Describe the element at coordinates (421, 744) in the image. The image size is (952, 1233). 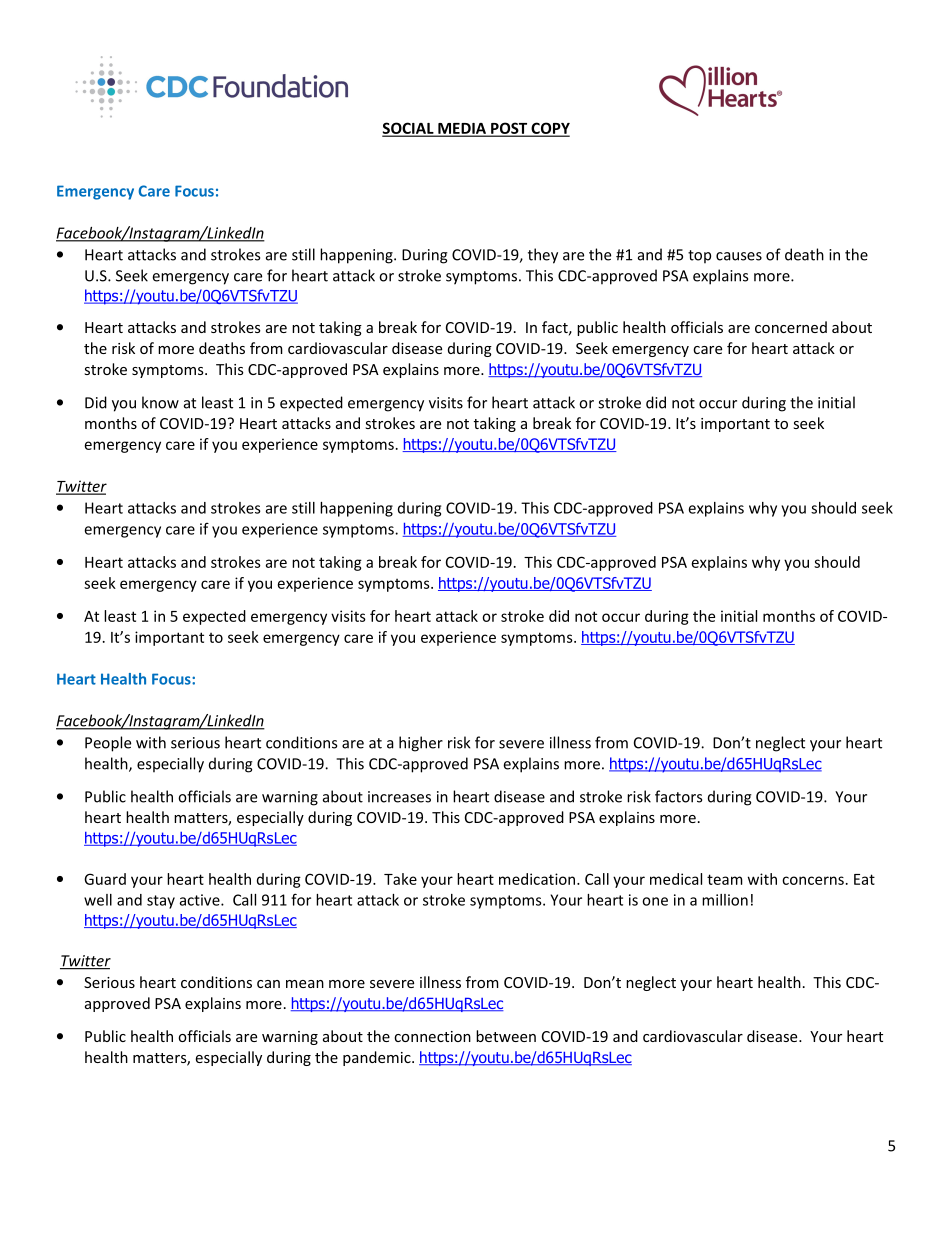
I see `higher` at that location.
